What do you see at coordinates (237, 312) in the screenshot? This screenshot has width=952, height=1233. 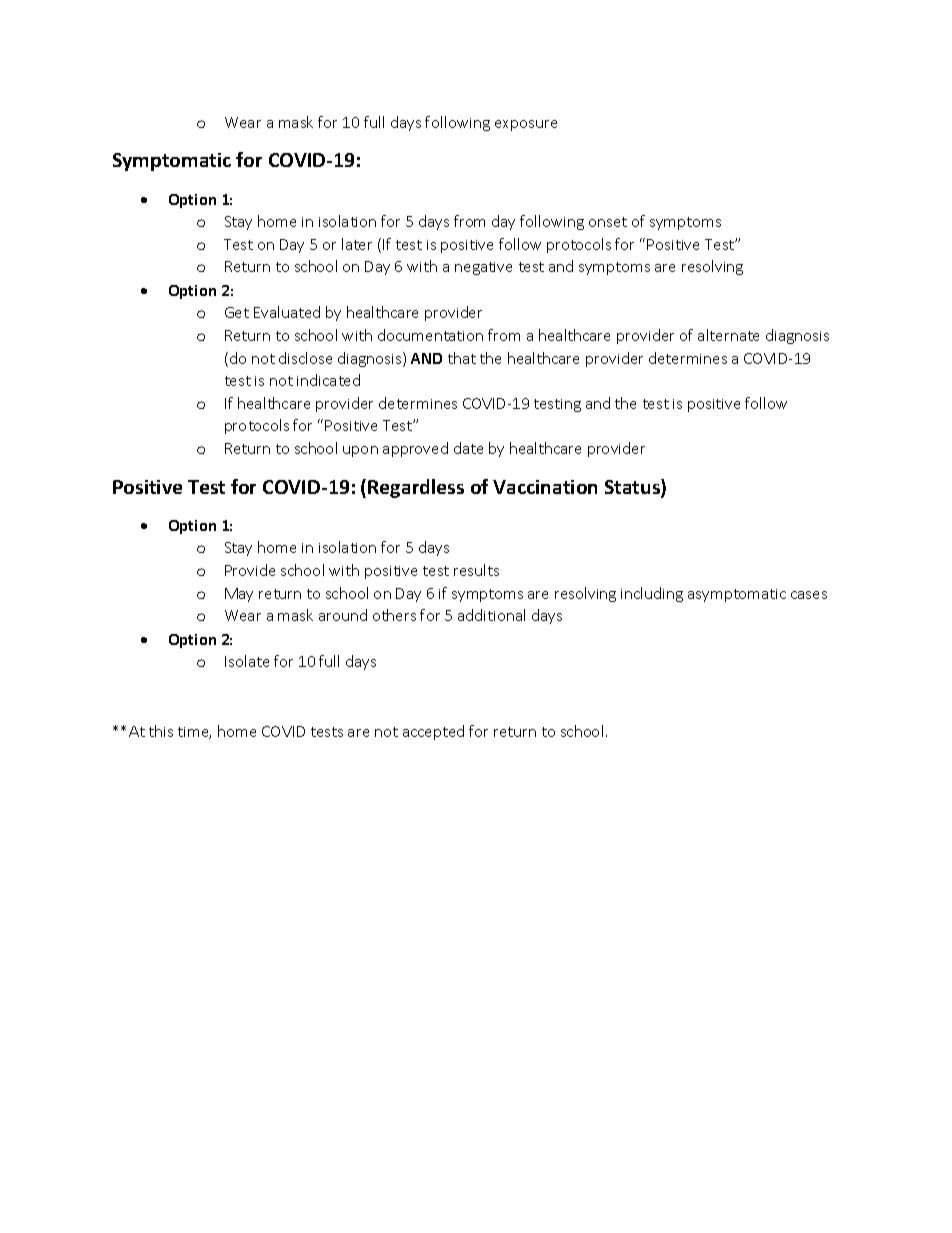 I see `Get` at bounding box center [237, 312].
